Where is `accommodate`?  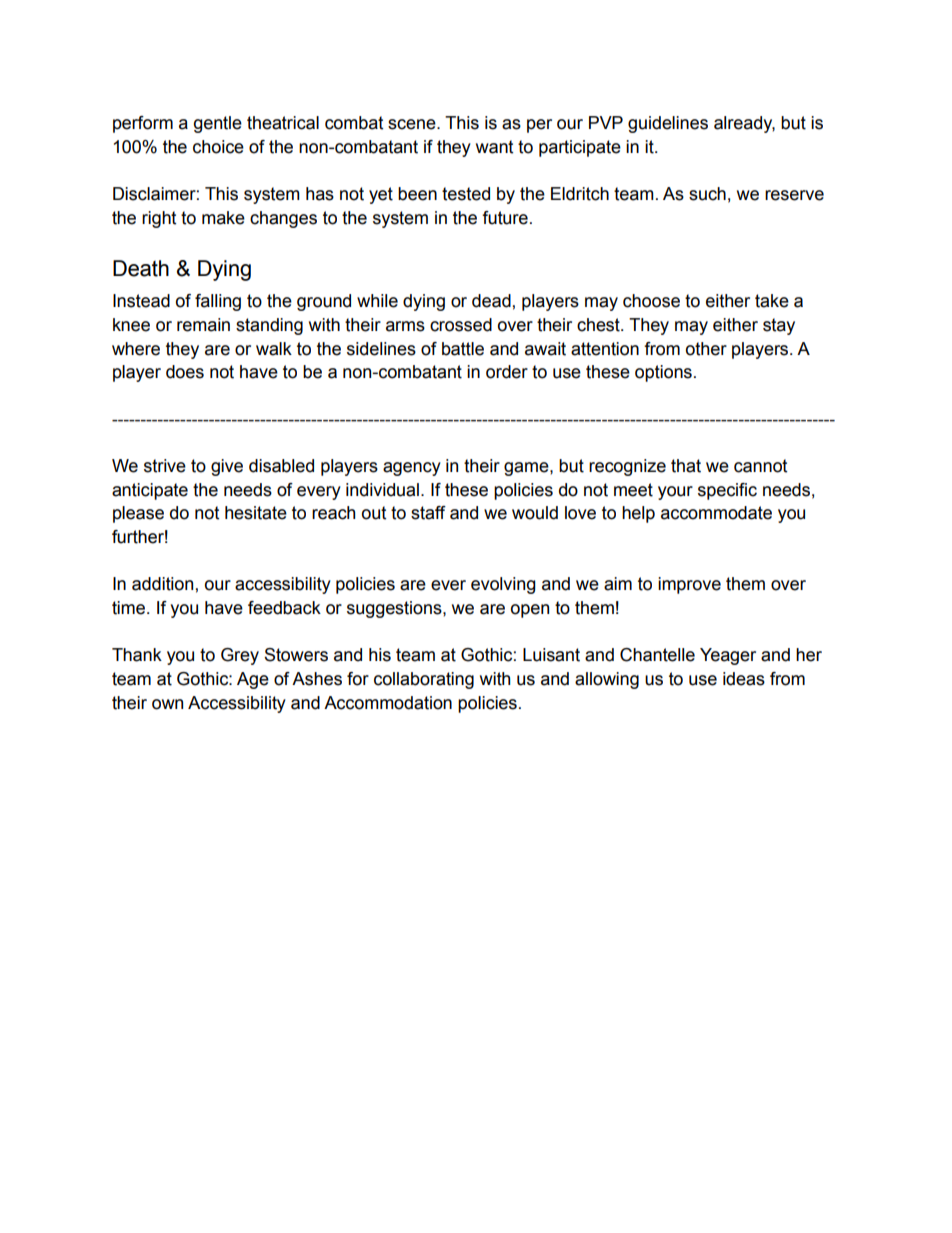
accommodate is located at coordinates (716, 513).
